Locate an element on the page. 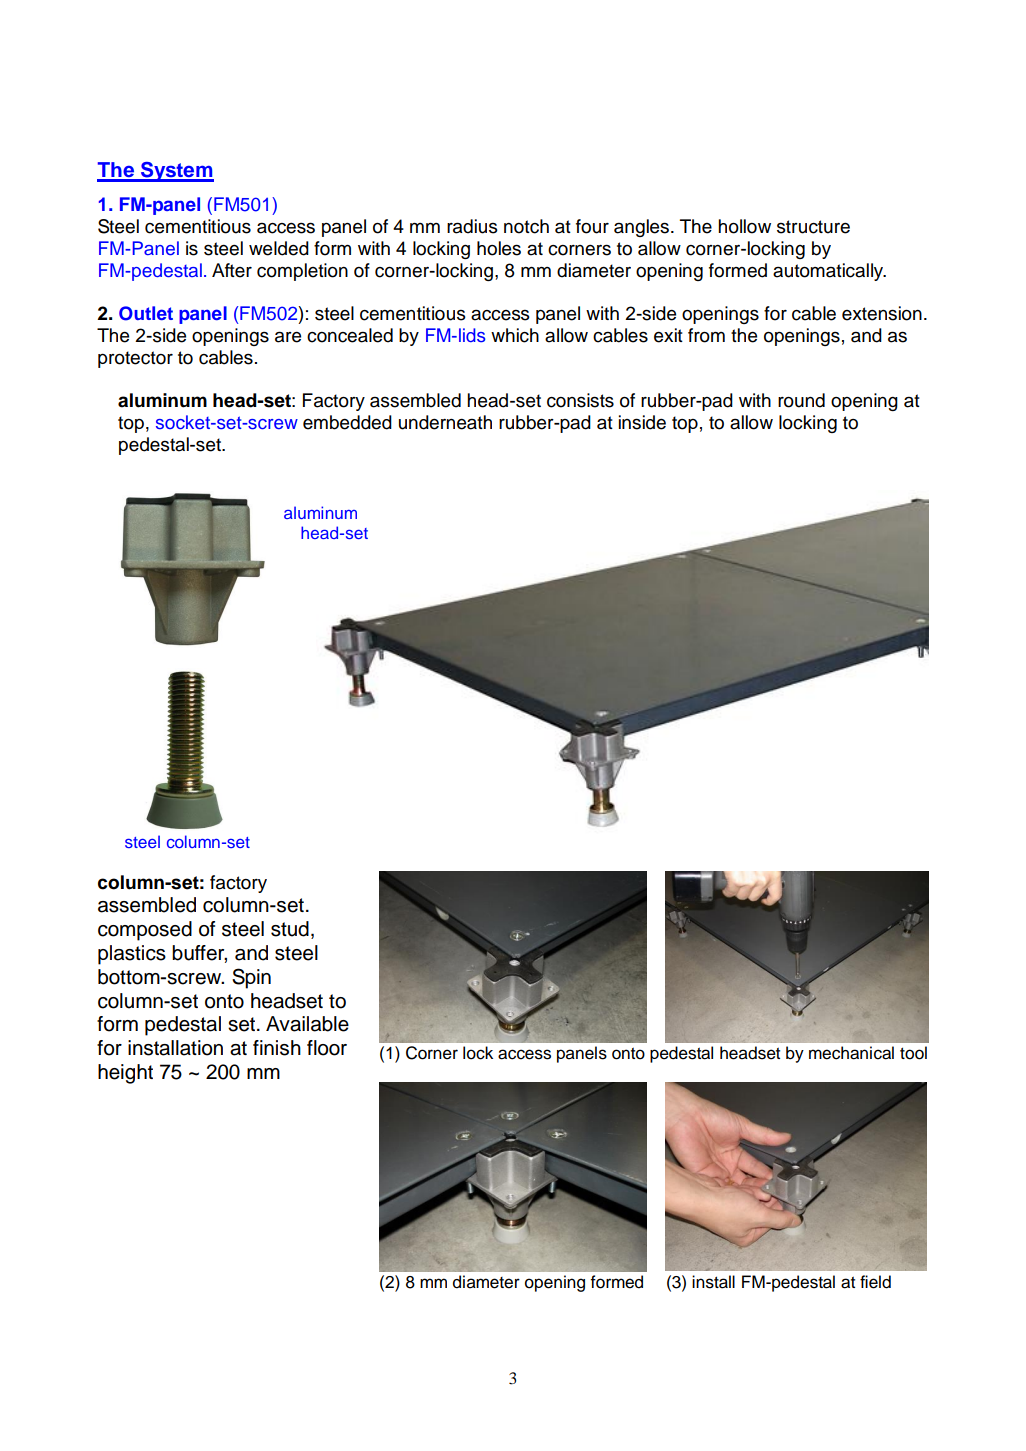 The image size is (1026, 1451). System is located at coordinates (176, 172).
